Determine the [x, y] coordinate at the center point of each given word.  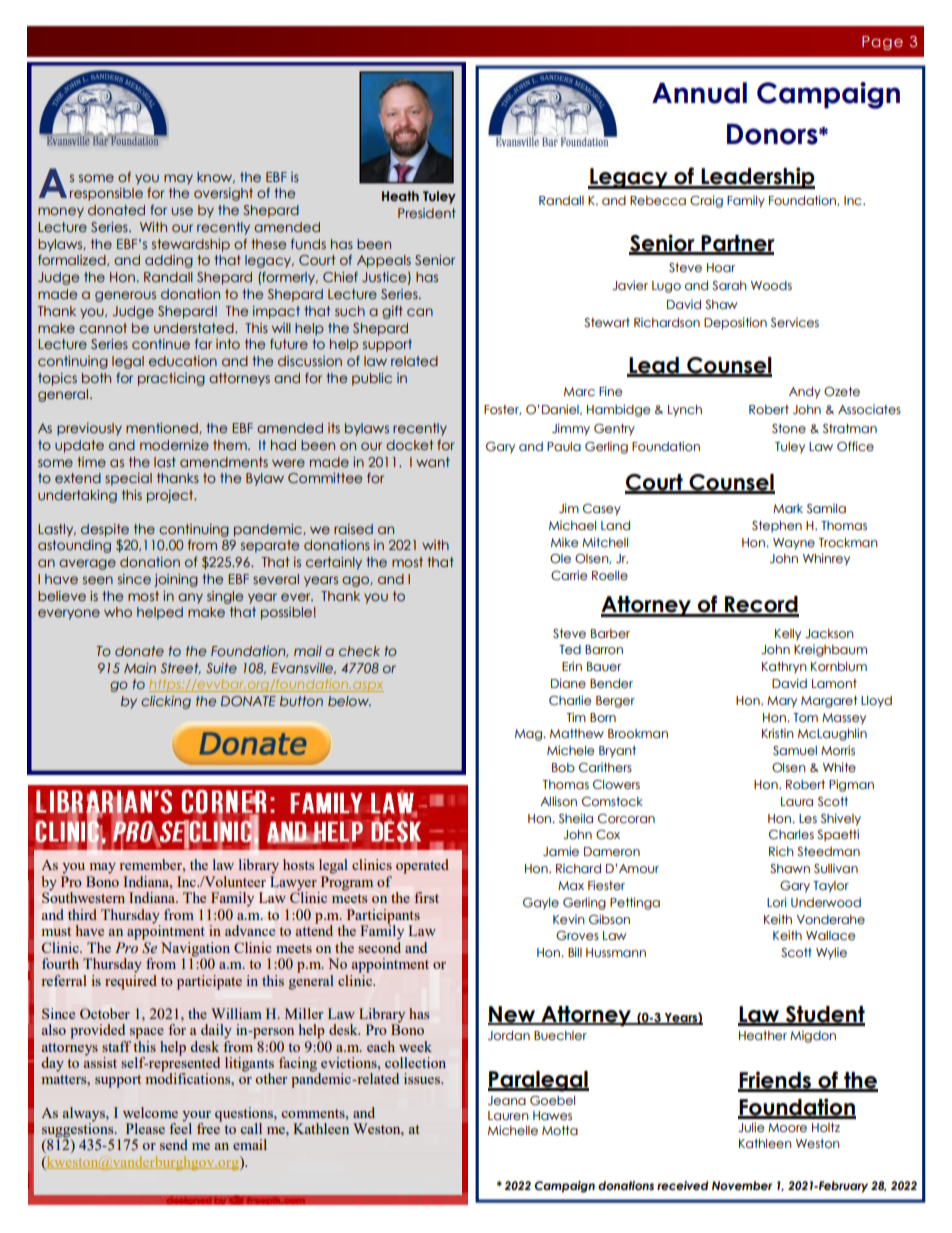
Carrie [569, 575]
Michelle [513, 1130]
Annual [699, 93]
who [118, 612]
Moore [787, 1128]
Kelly [788, 635]
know [216, 177]
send [174, 1144]
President [427, 213]
